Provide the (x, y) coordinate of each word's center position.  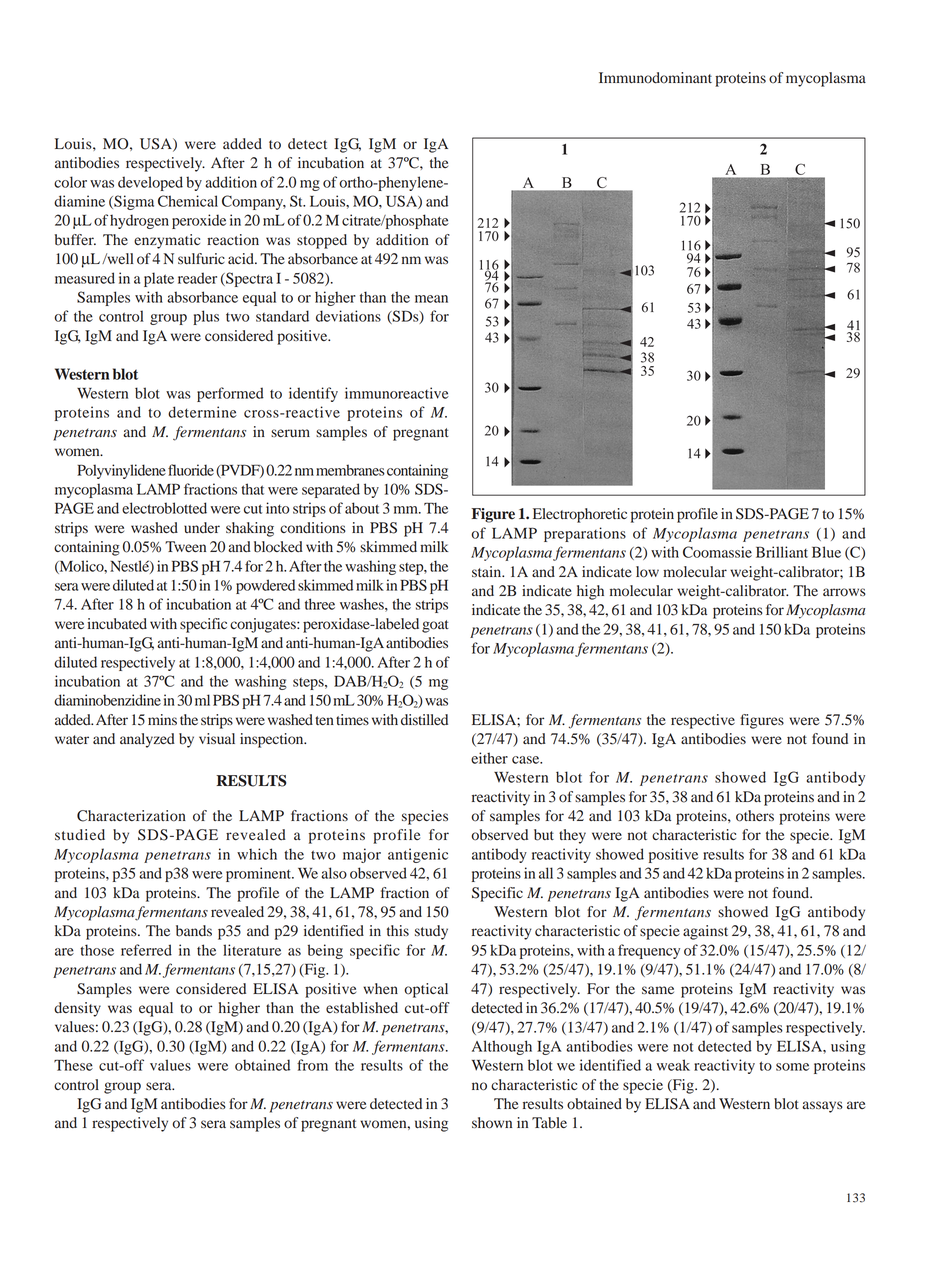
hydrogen (139, 221)
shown (492, 1123)
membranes (350, 470)
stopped (322, 241)
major (362, 855)
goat (435, 626)
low (647, 572)
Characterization (131, 816)
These (73, 1065)
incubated (117, 624)
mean (431, 299)
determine (202, 412)
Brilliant (782, 552)
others (755, 816)
